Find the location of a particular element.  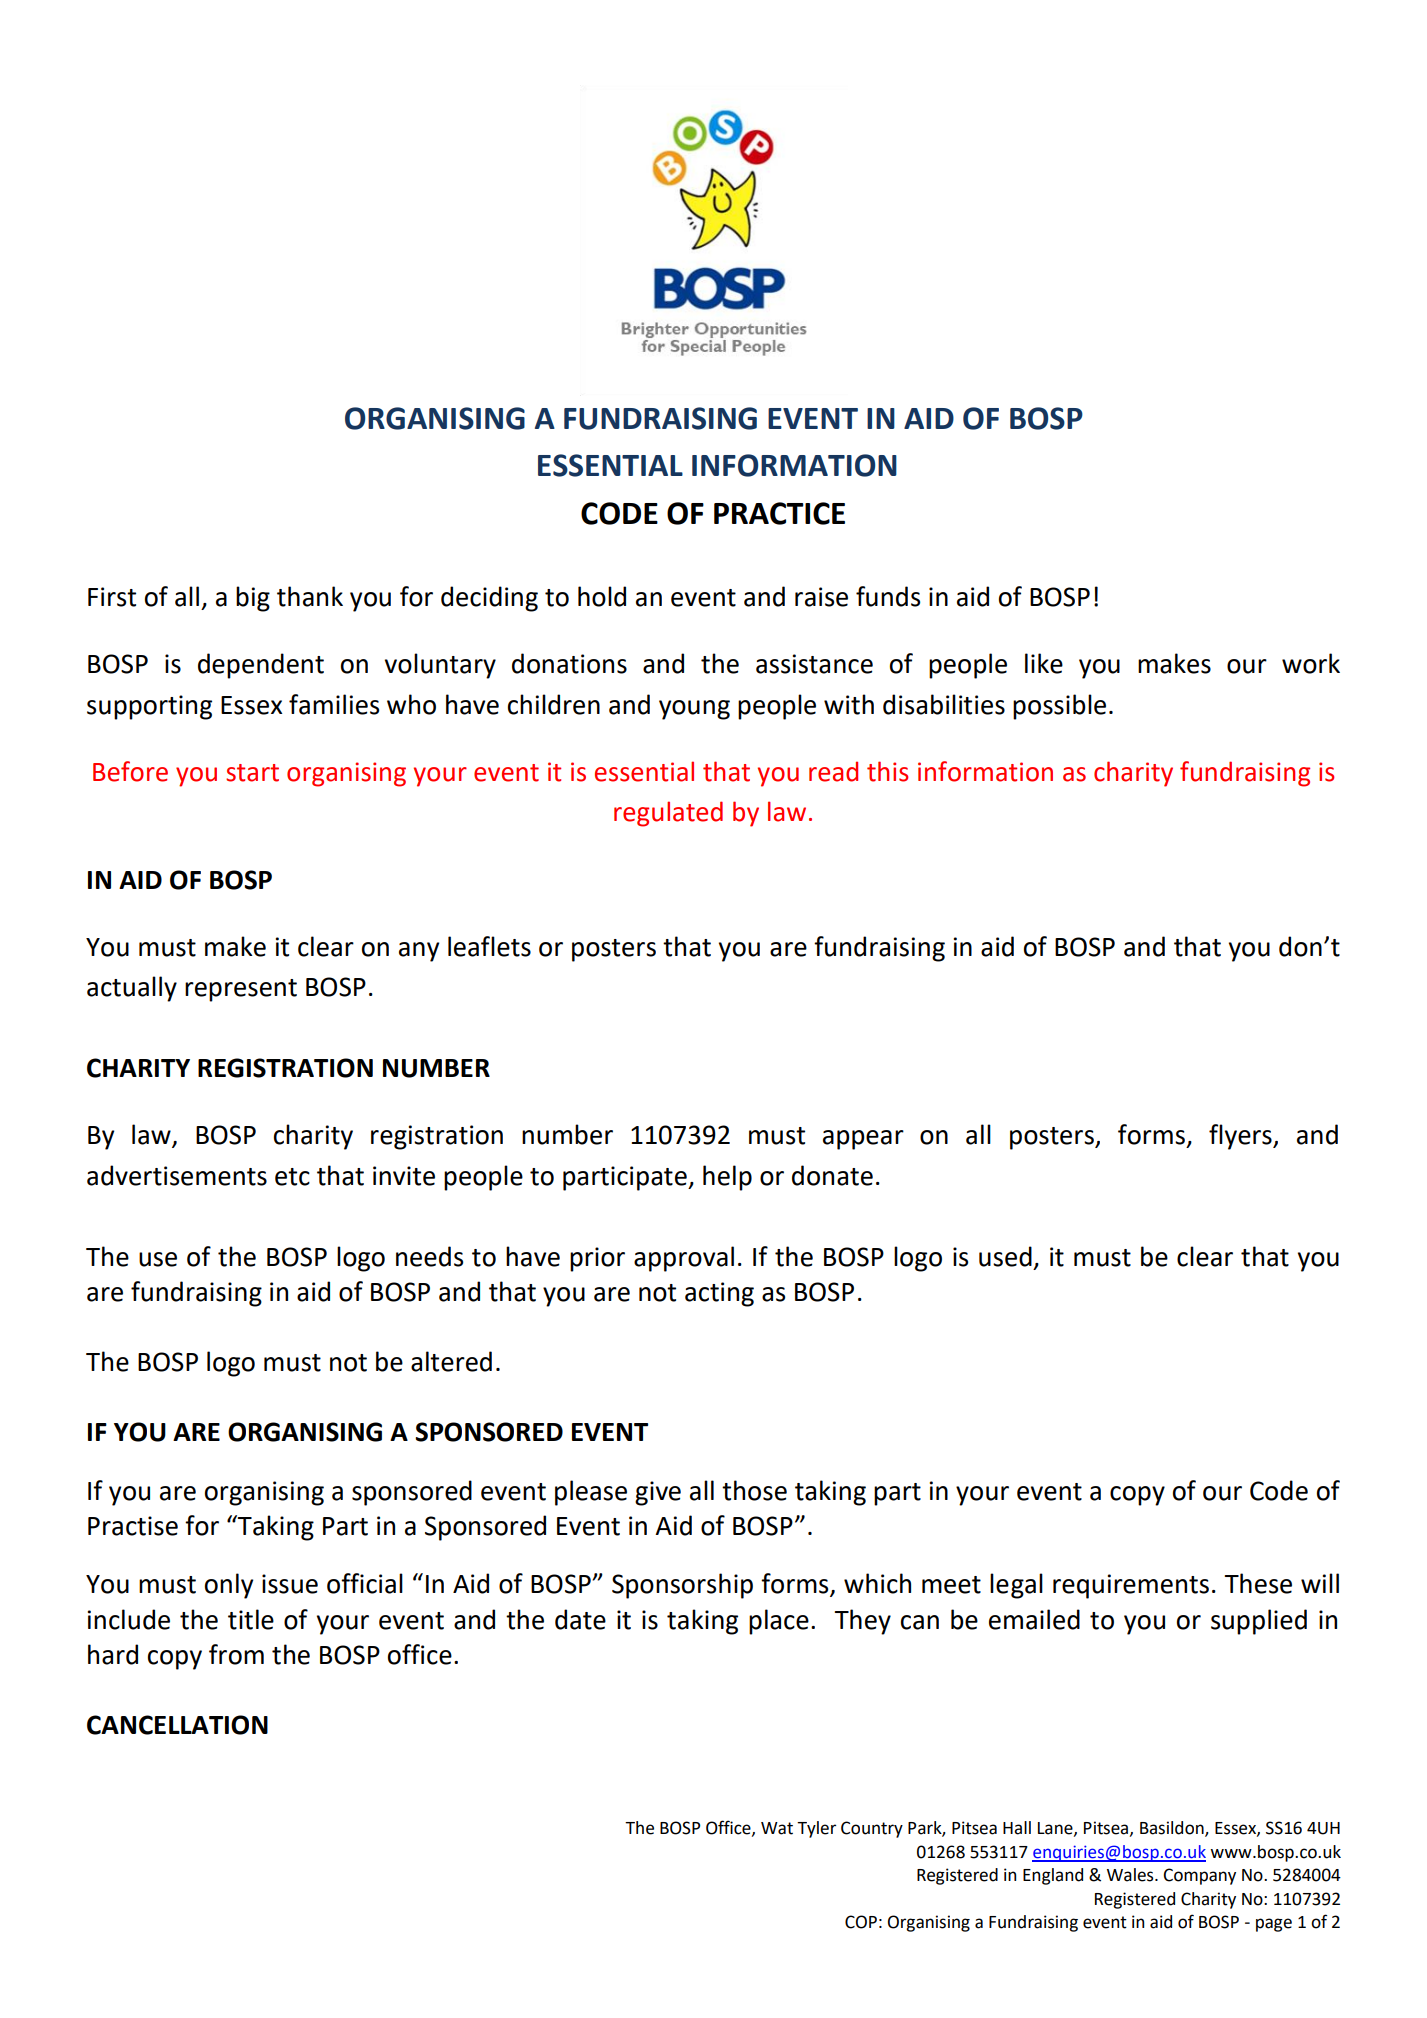

Sponsorship is located at coordinates (682, 1586).
